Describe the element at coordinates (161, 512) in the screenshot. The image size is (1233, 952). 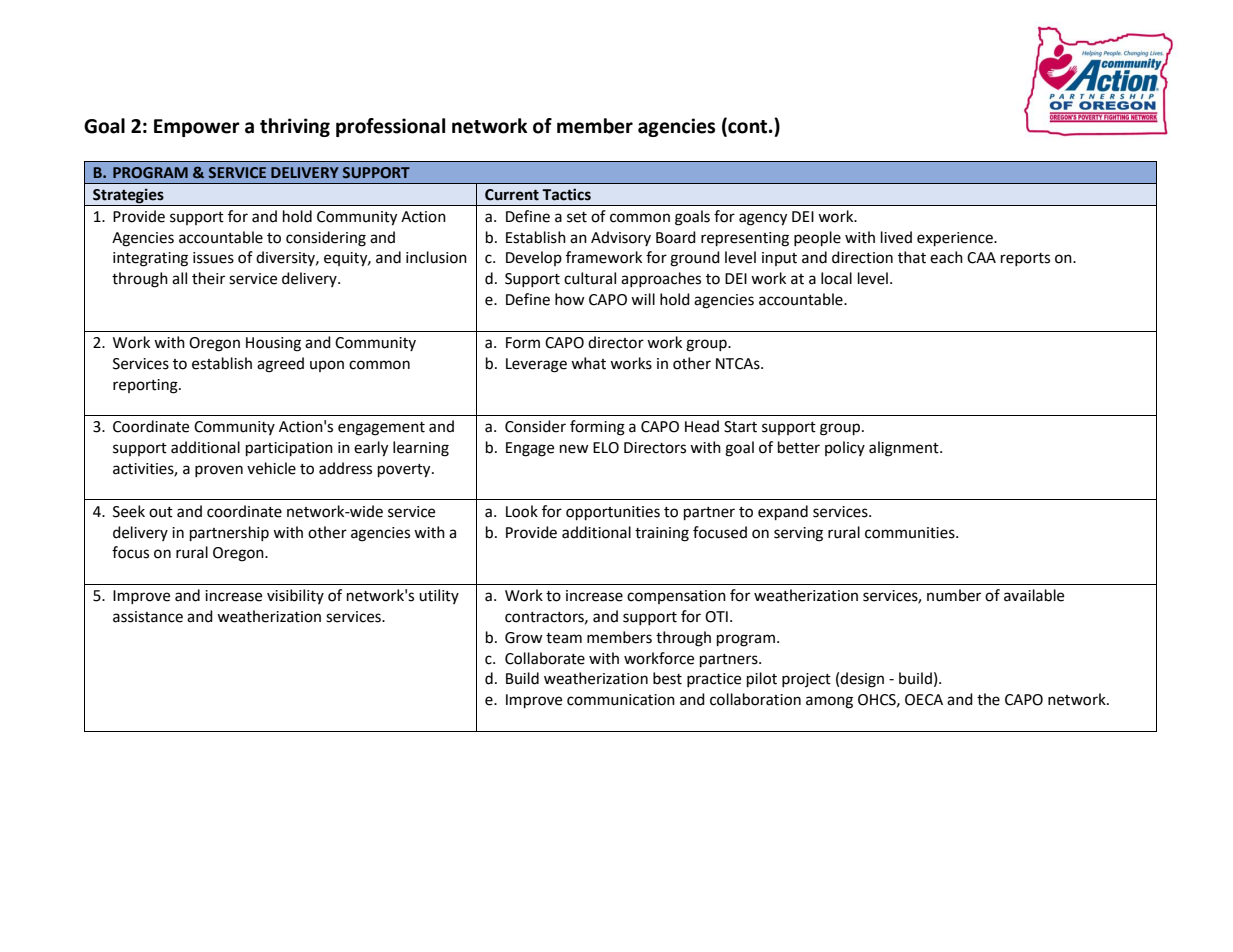
I see `out` at that location.
